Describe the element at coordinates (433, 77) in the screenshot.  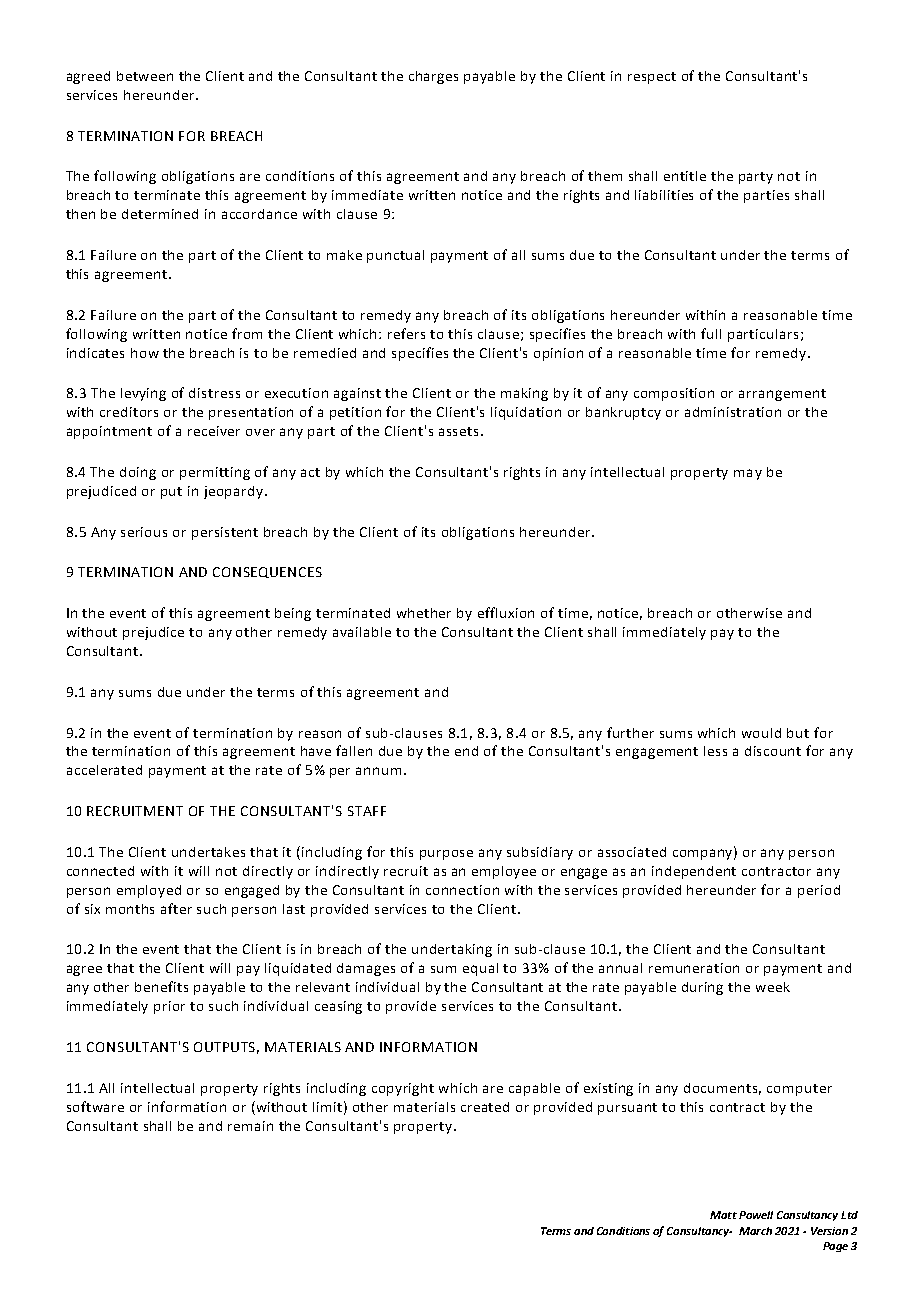
I see `charges` at that location.
